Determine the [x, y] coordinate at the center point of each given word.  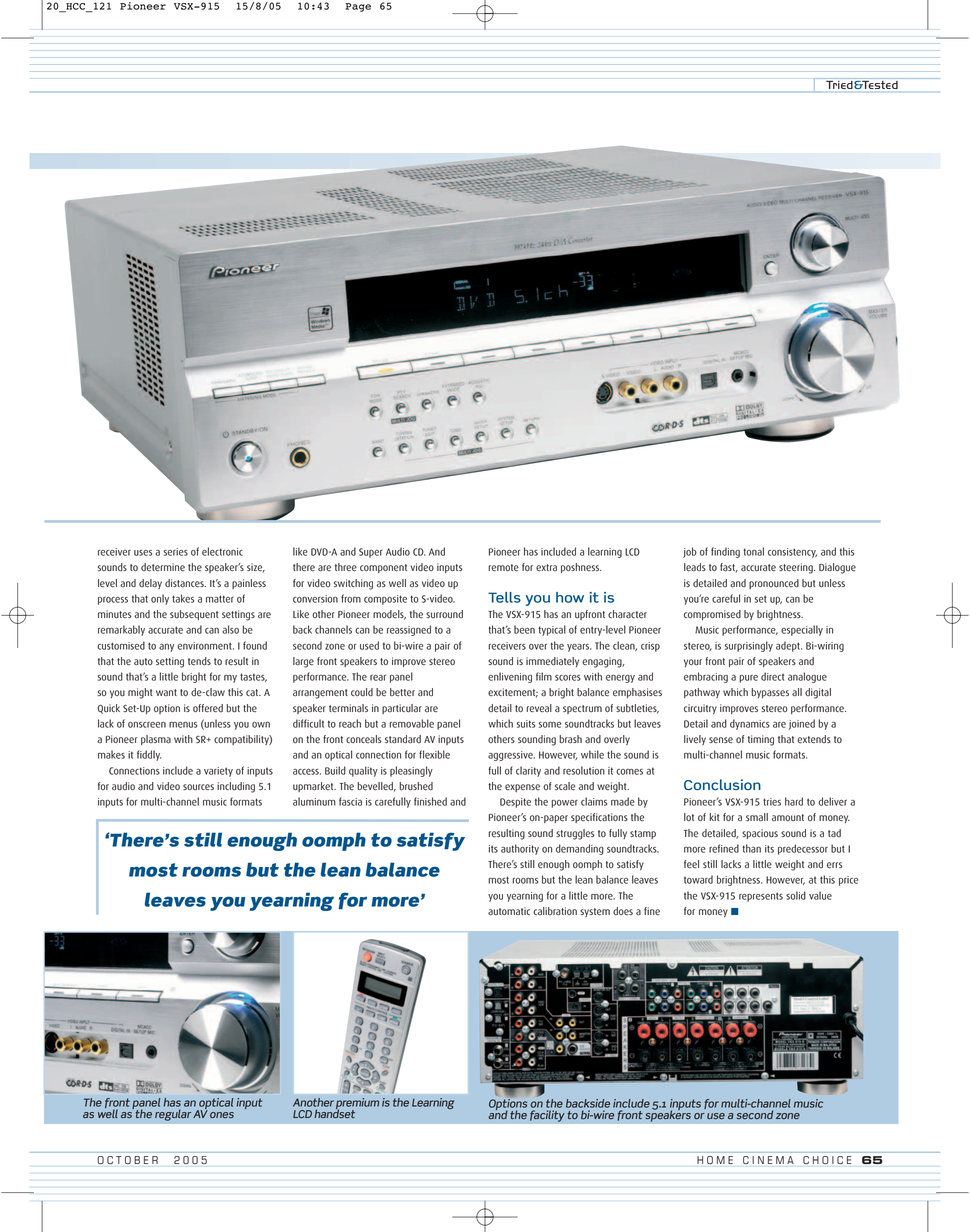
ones [222, 1115]
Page [358, 7]
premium [357, 1105]
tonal [753, 551]
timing [761, 740]
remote [503, 567]
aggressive [511, 756]
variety [218, 772]
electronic [222, 551]
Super [371, 553]
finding [725, 552]
